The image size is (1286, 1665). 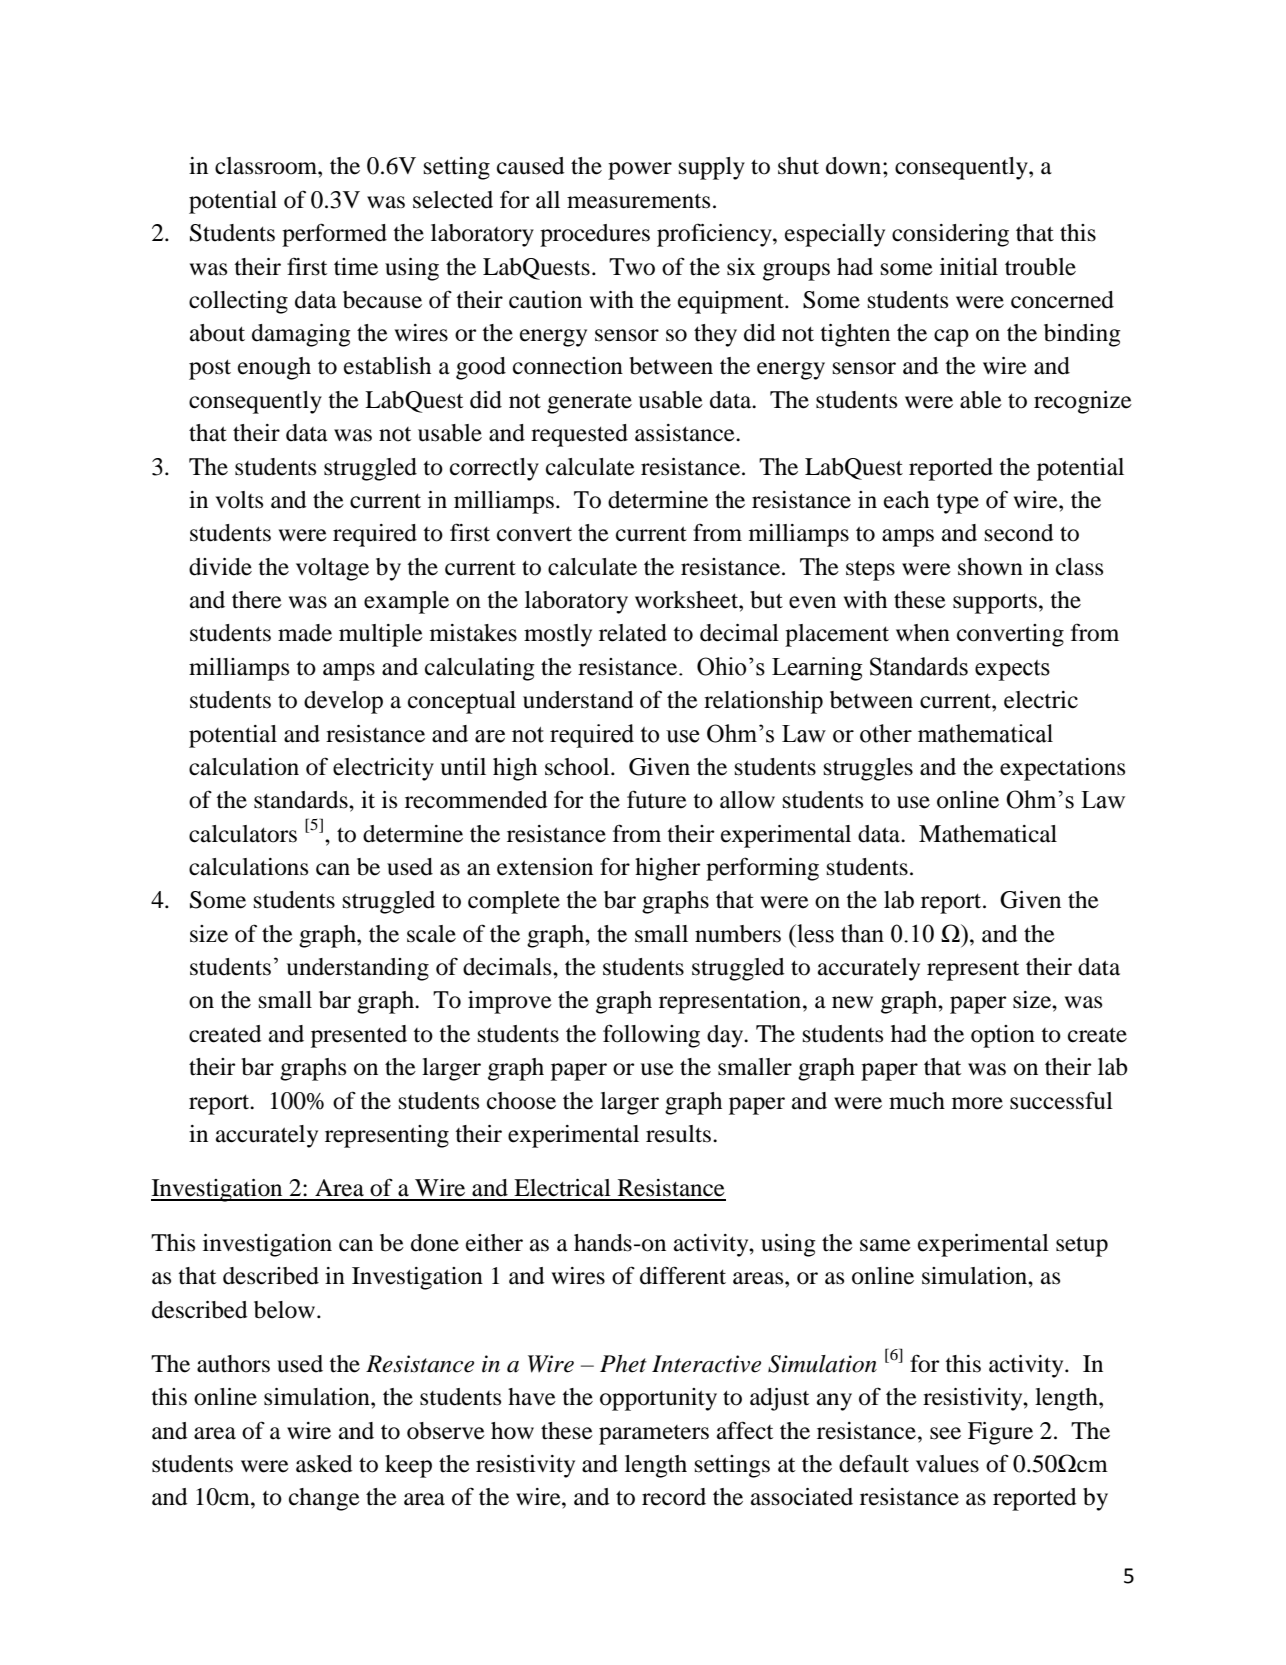 What do you see at coordinates (324, 1464) in the screenshot?
I see `asked` at bounding box center [324, 1464].
